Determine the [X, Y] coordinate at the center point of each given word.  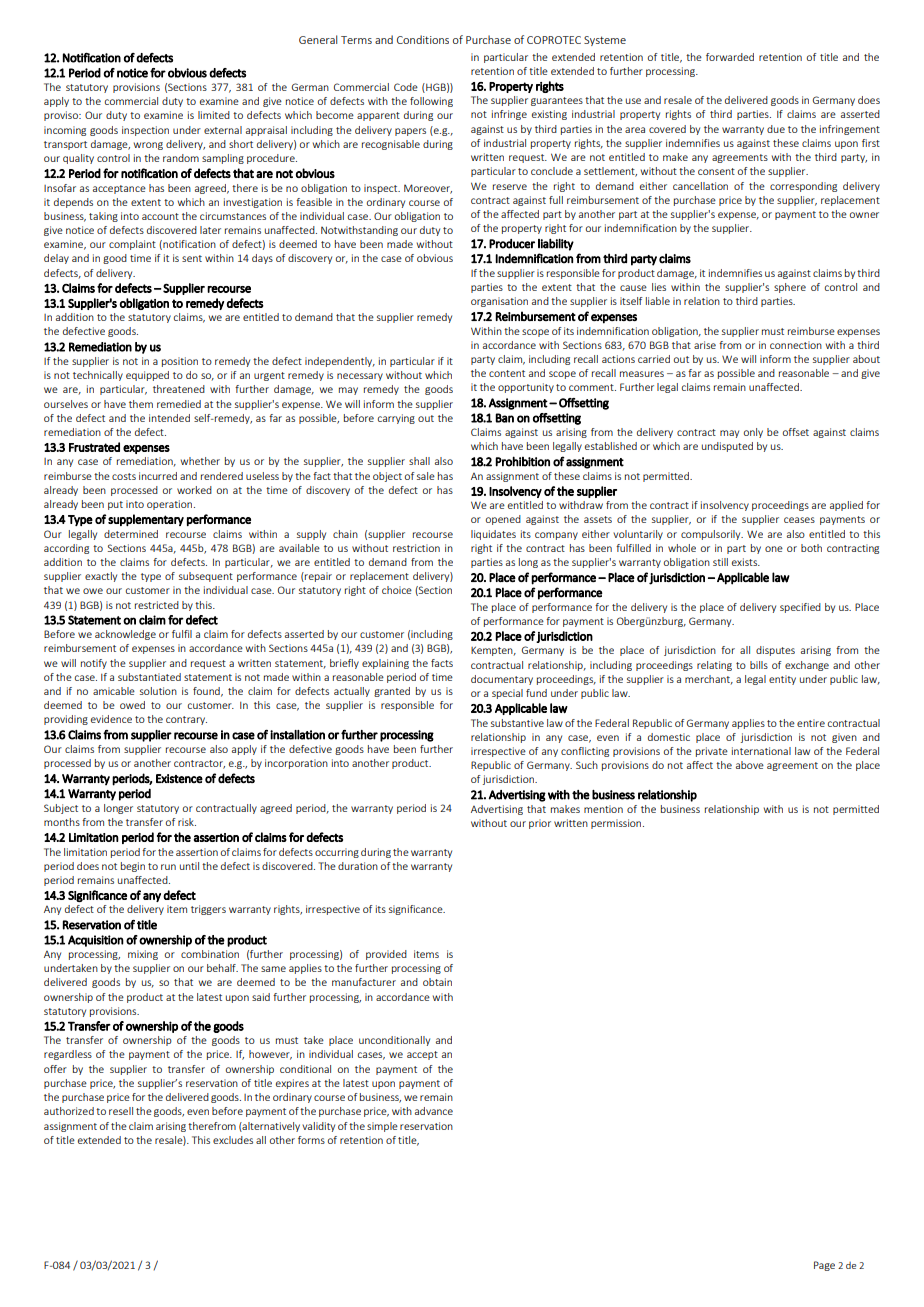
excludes [233, 1140]
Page [824, 1266]
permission [617, 824]
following [431, 102]
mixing [143, 955]
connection [796, 345]
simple [382, 1127]
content [507, 373]
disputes [775, 651]
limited [214, 115]
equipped [147, 376]
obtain [437, 982]
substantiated [149, 677]
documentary [502, 680]
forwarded [730, 57]
